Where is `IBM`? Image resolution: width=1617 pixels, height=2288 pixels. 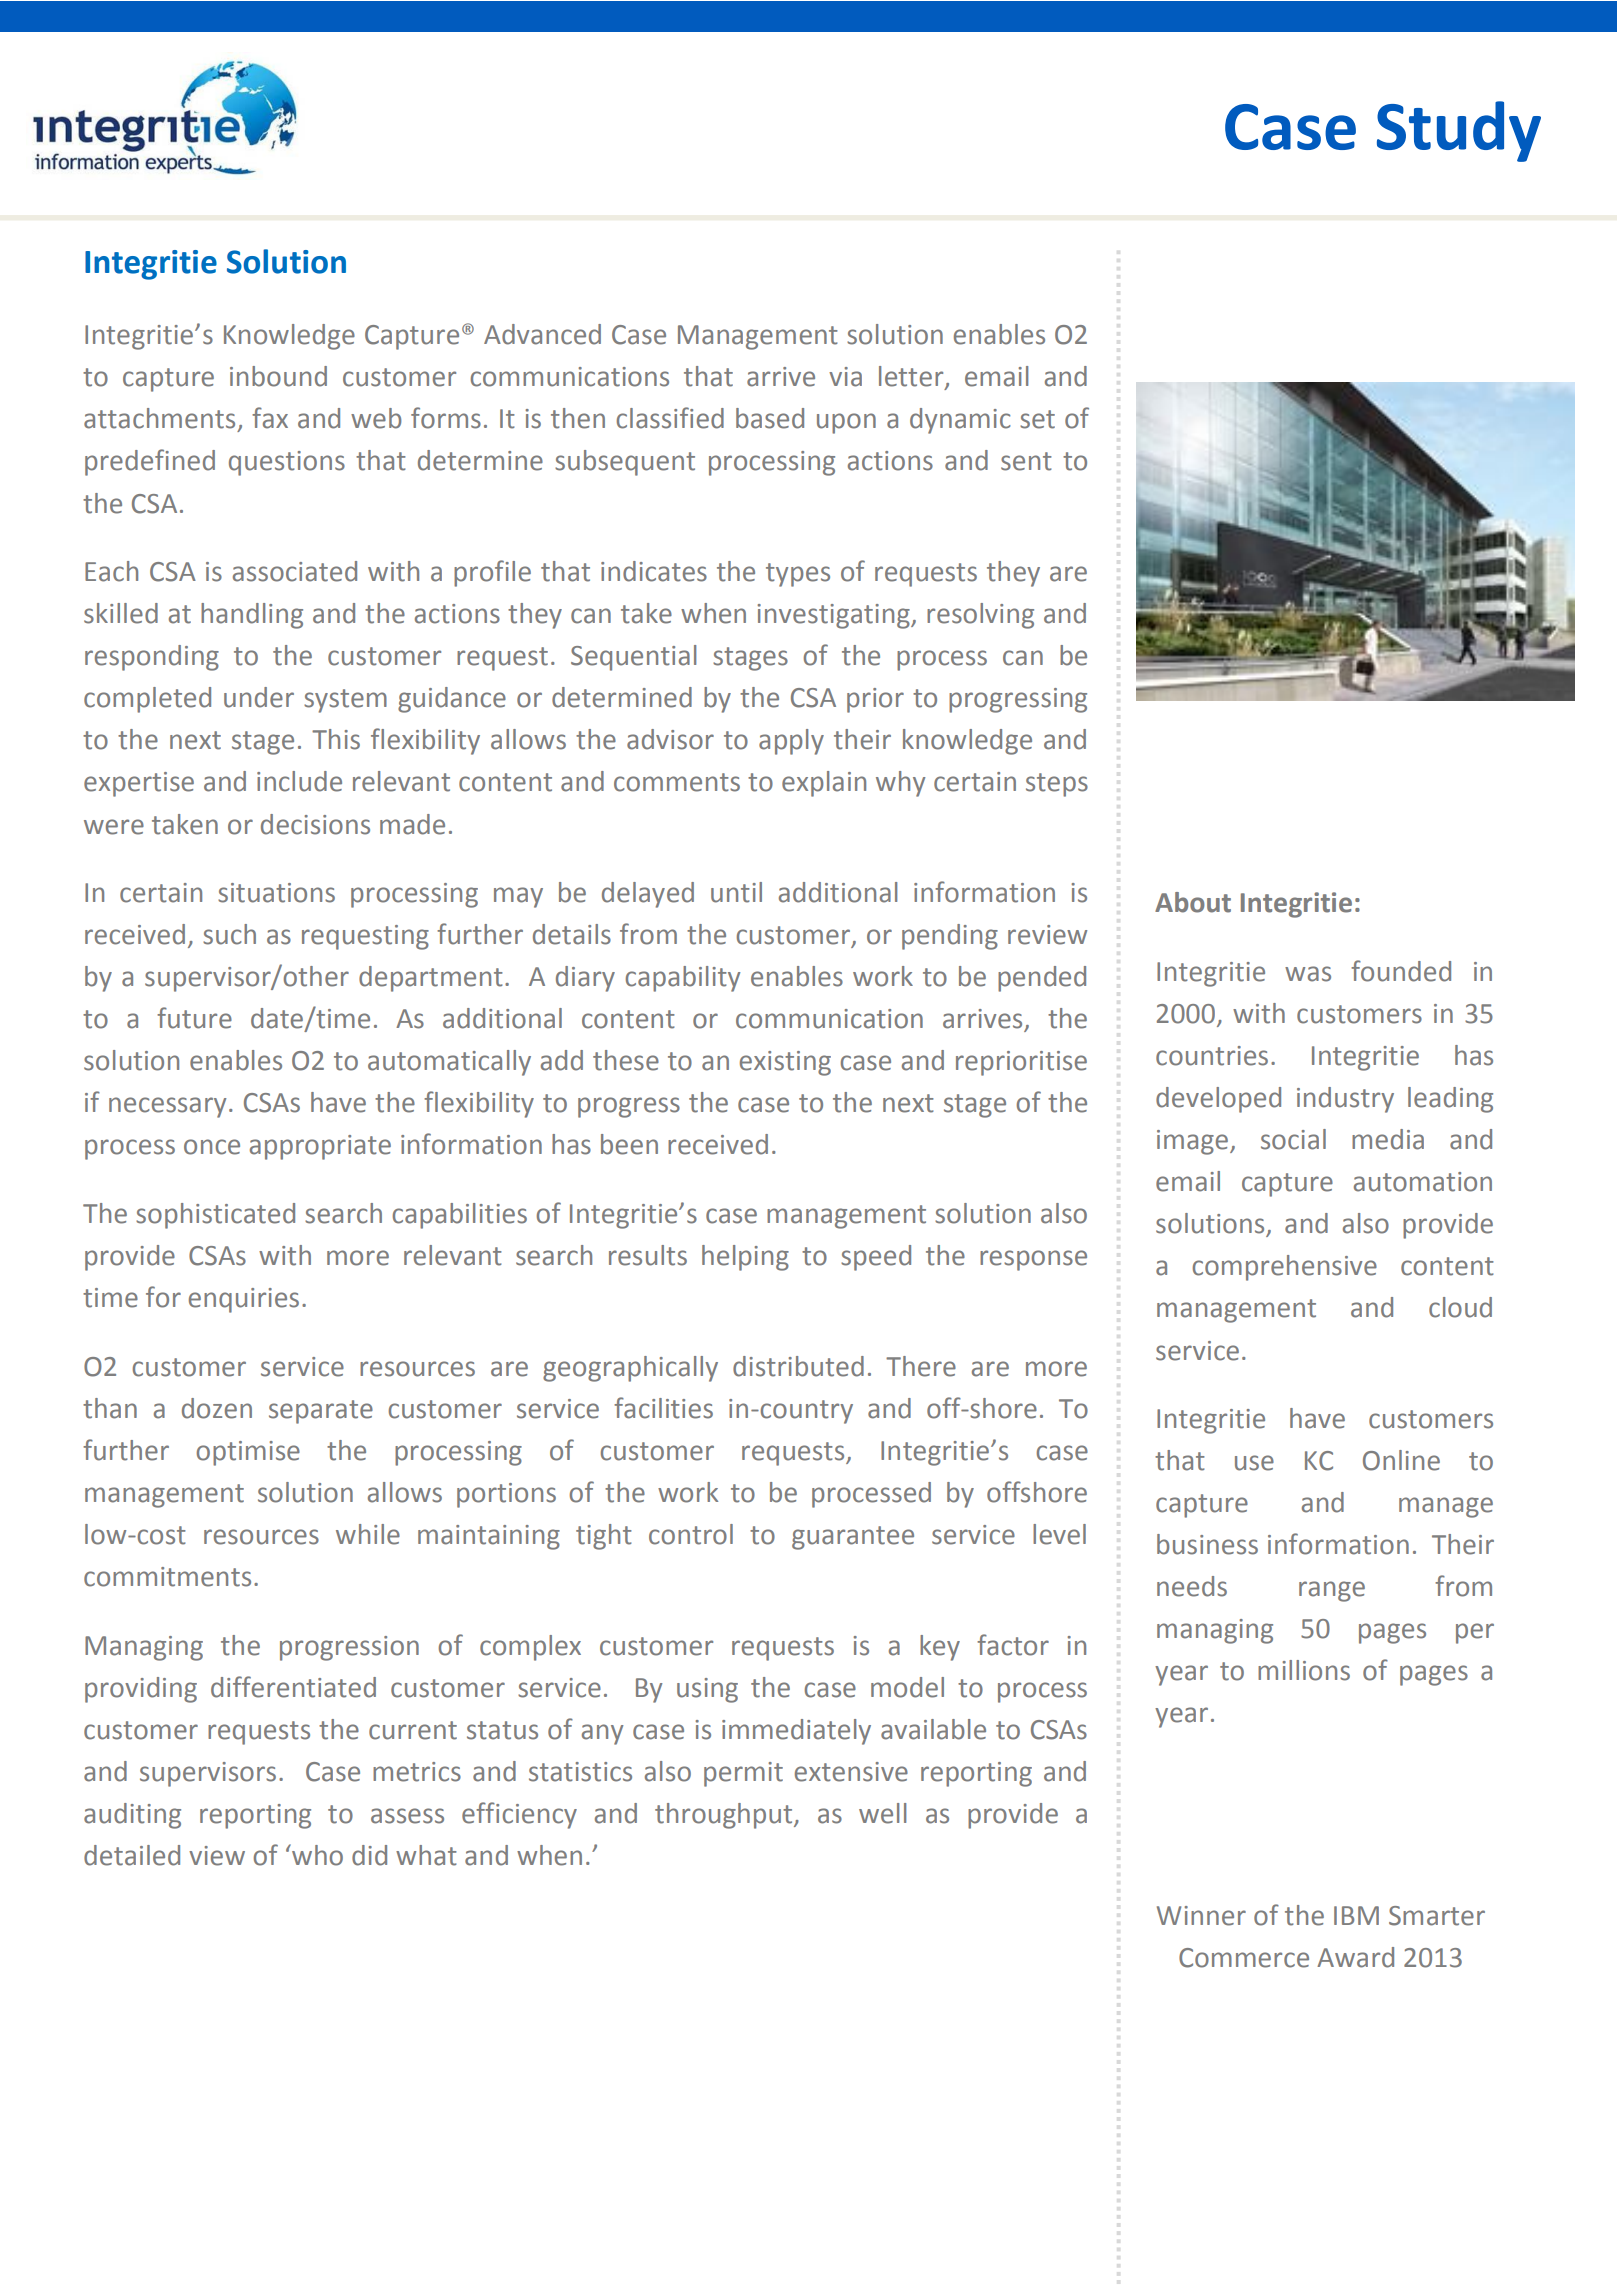
IBM is located at coordinates (1356, 1915).
